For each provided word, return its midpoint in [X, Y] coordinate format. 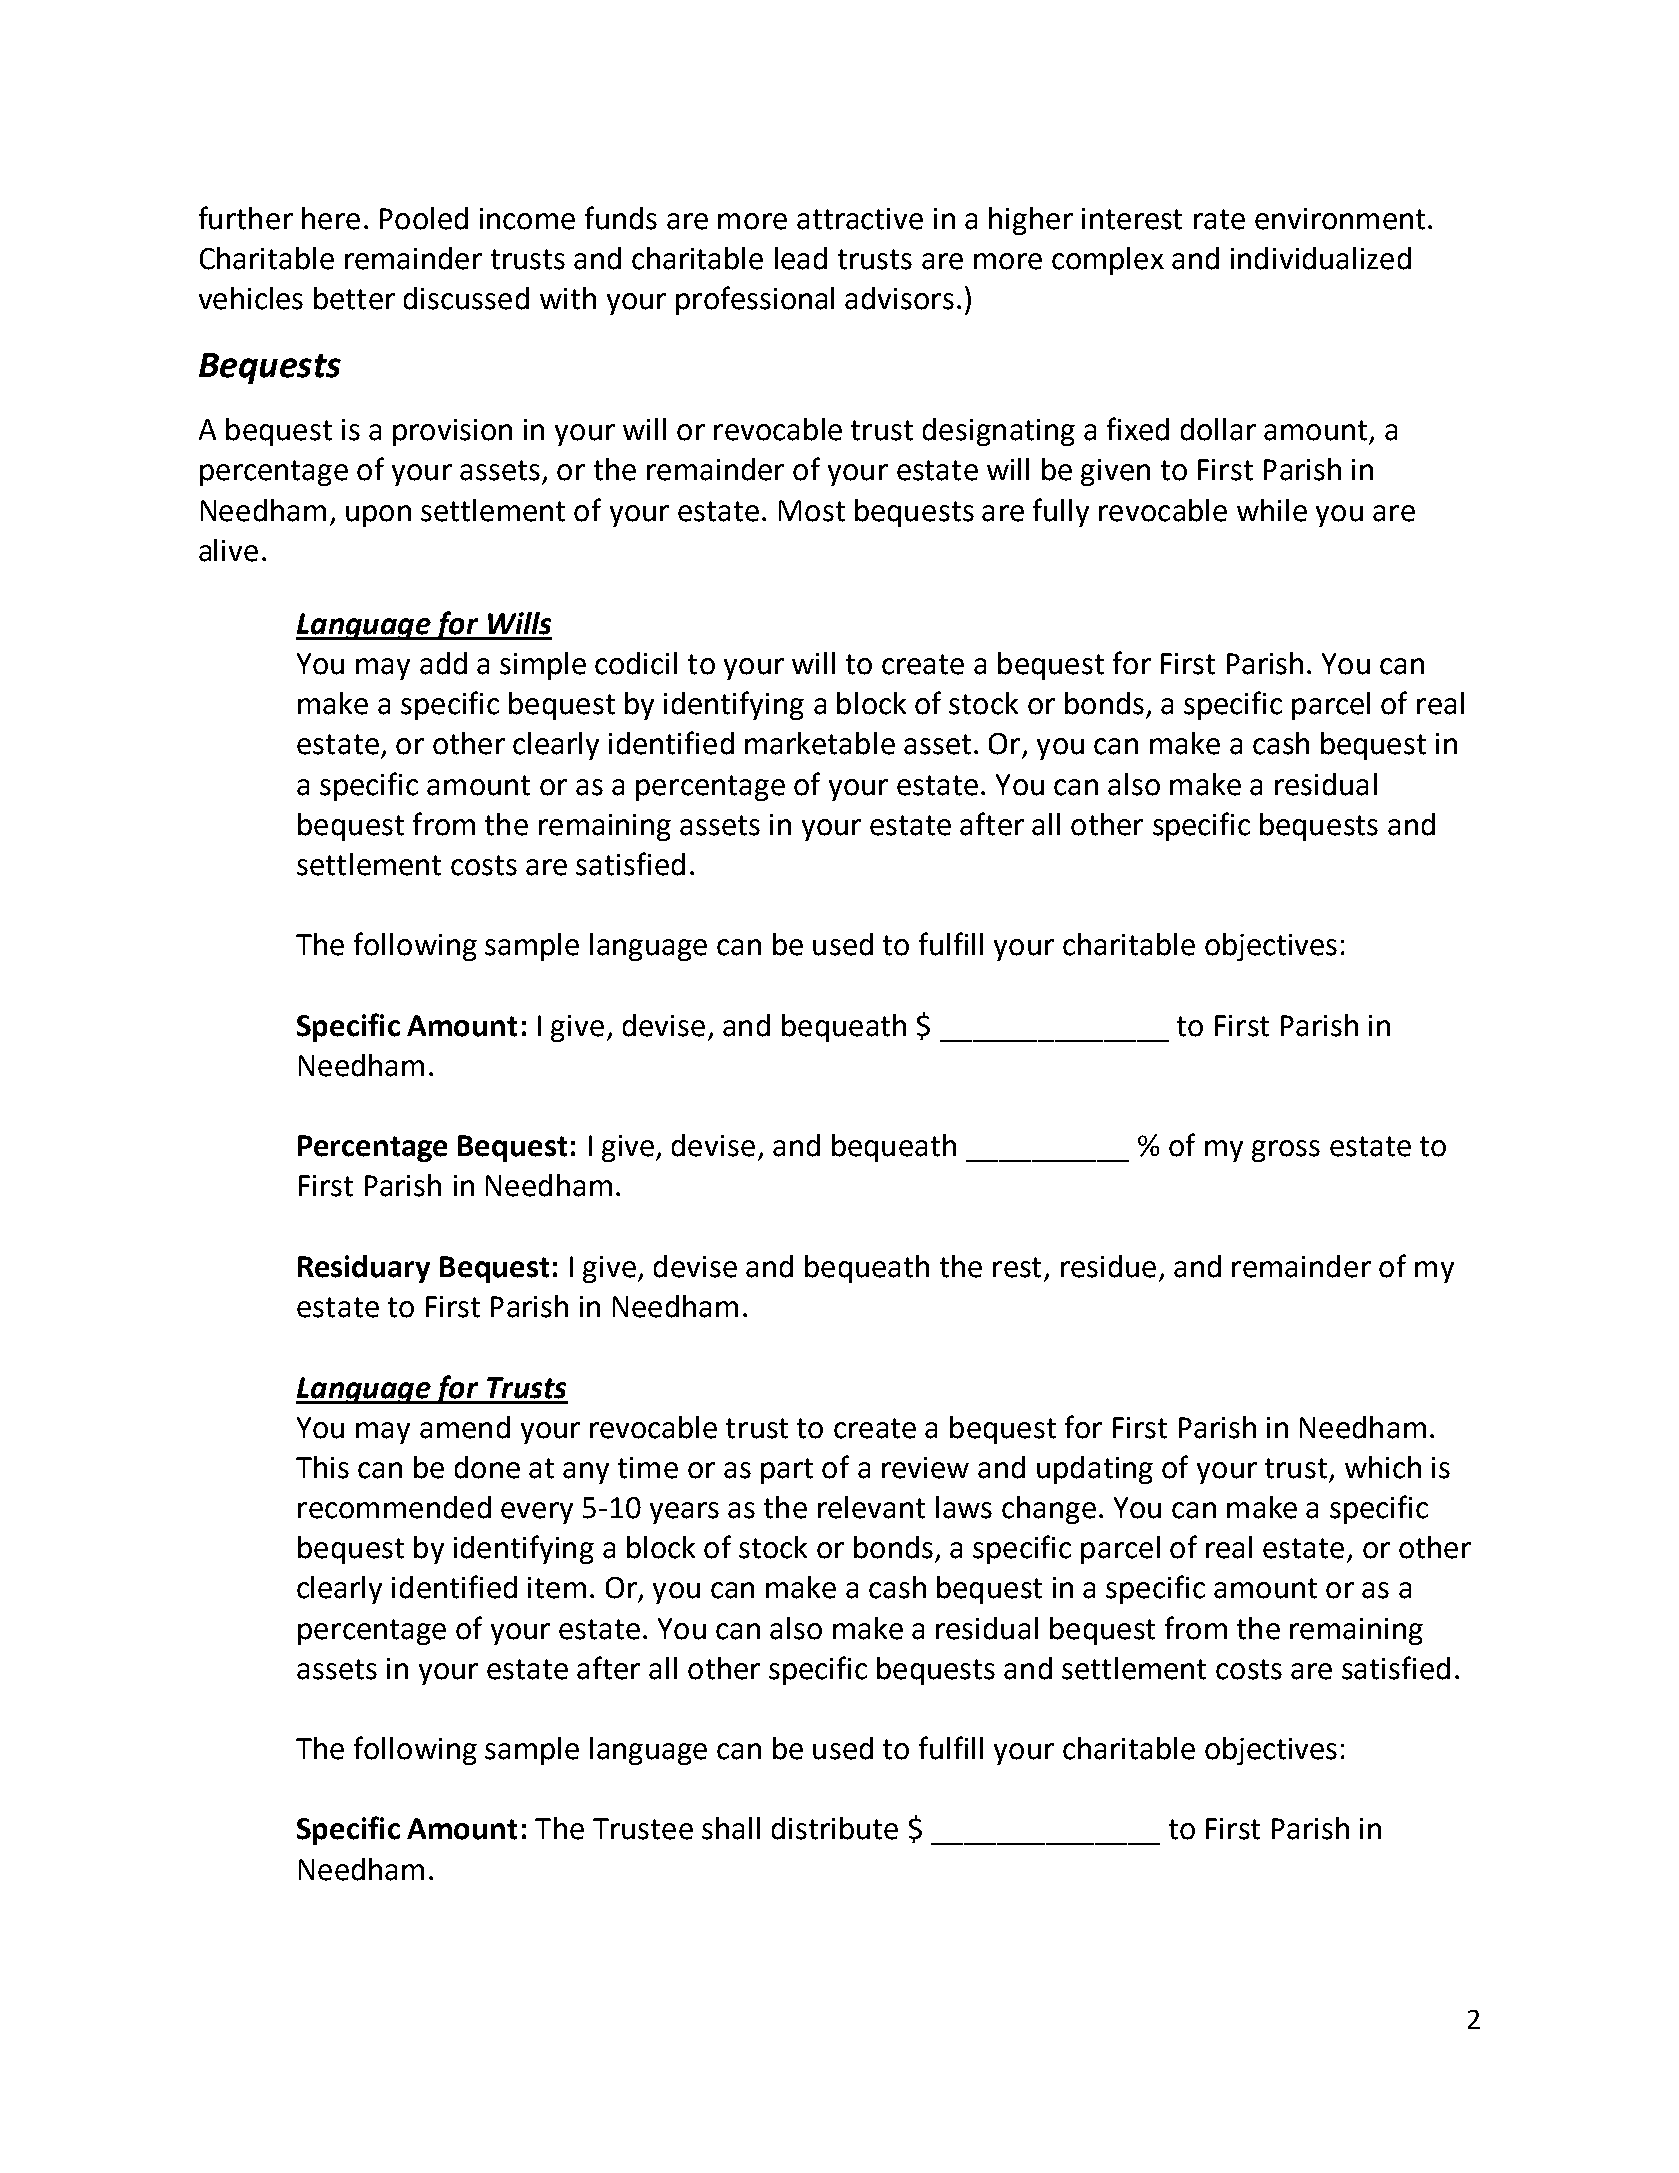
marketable [820, 743]
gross [1286, 1151]
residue [1108, 1266]
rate [1219, 219]
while [1272, 510]
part [787, 1471]
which [1383, 1467]
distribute [835, 1828]
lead [801, 258]
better [354, 298]
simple [543, 666]
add [443, 663]
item [557, 1588]
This [322, 1467]
